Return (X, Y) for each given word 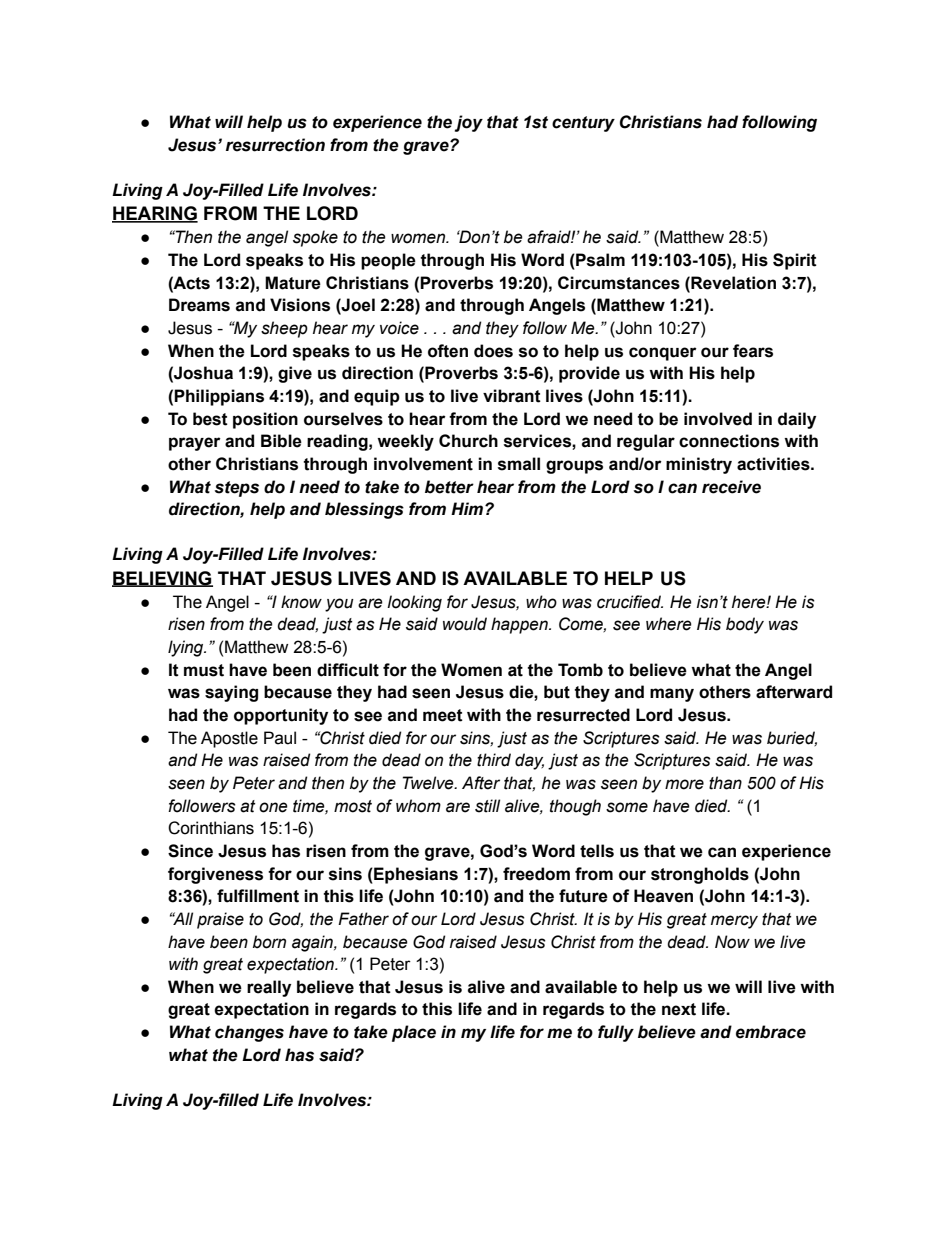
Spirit (795, 261)
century (583, 124)
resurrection (275, 145)
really (269, 988)
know (301, 602)
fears (753, 351)
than (725, 783)
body (745, 625)
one (273, 807)
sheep (284, 329)
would (465, 624)
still (487, 806)
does (493, 351)
